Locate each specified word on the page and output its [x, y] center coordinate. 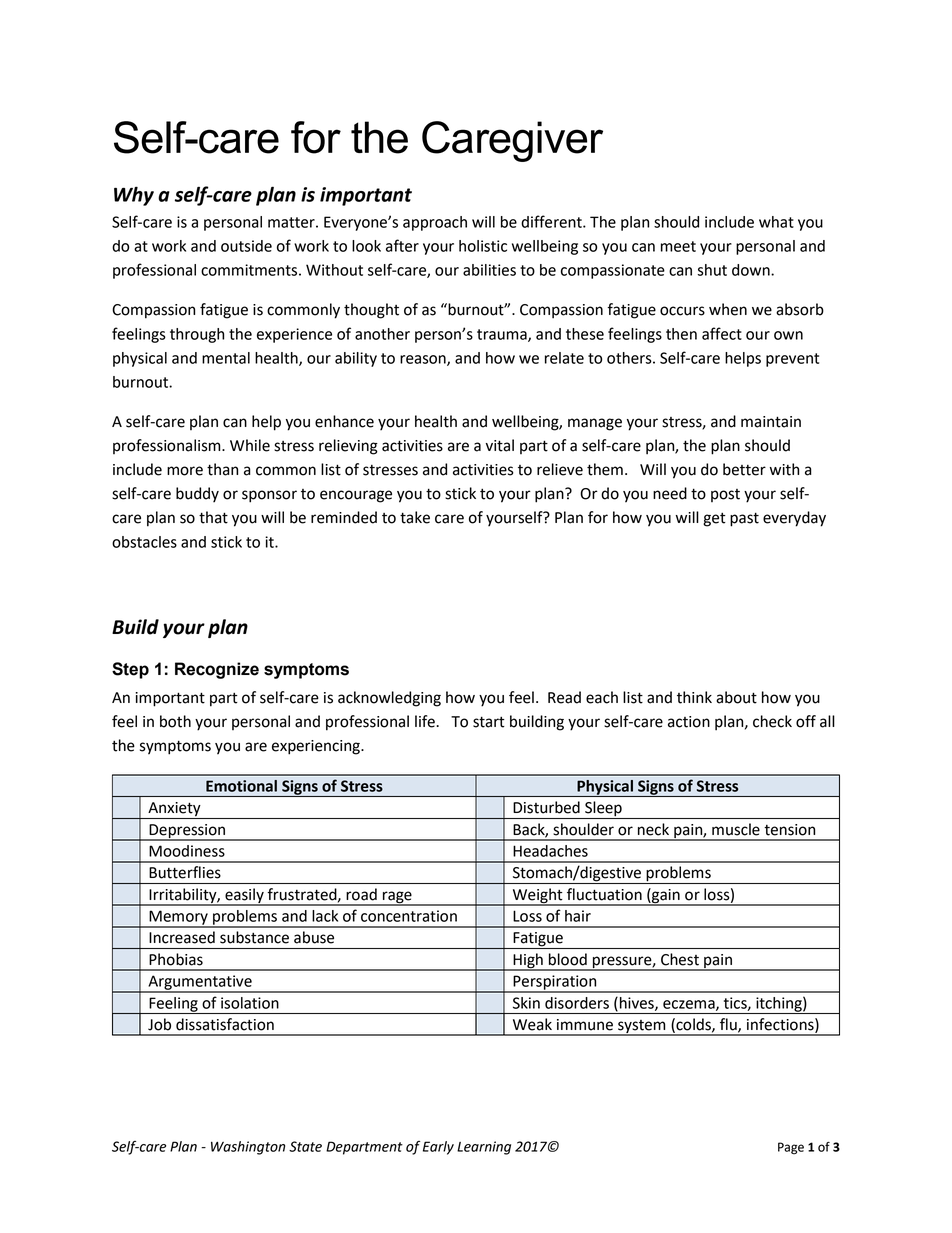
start [489, 722]
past [744, 519]
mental [226, 358]
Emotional [241, 786]
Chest [680, 959]
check [772, 721]
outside [246, 246]
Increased [182, 937]
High [528, 961]
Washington [248, 1148]
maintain [771, 422]
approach [435, 223]
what [776, 222]
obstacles [144, 542]
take [415, 517]
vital [500, 445]
